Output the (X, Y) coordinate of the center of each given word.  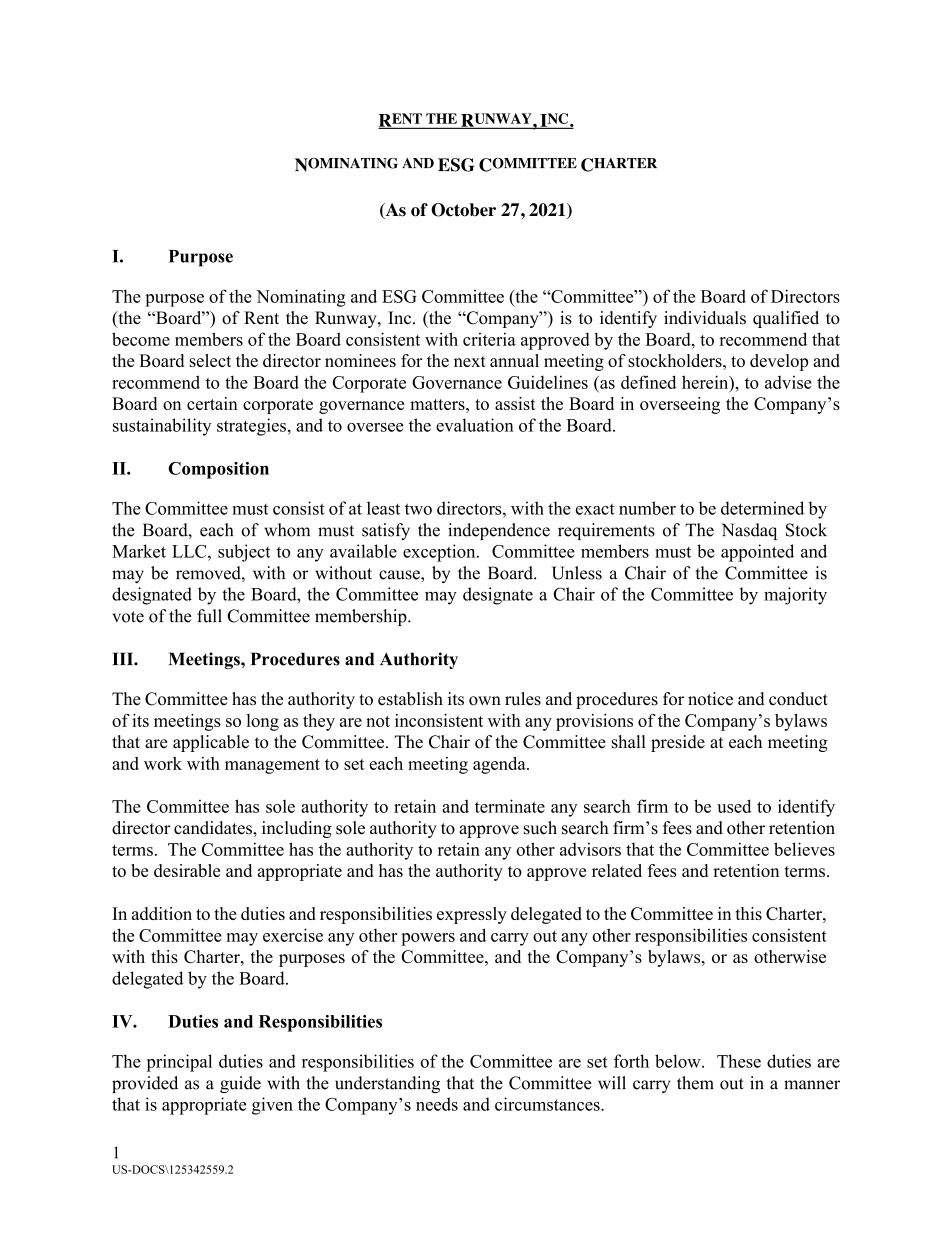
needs (437, 1104)
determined (762, 508)
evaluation (475, 425)
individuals (705, 318)
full (209, 616)
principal (179, 1063)
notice (710, 699)
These (739, 1061)
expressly (472, 915)
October (463, 210)
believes (804, 849)
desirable (187, 870)
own (485, 701)
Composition (218, 470)
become (141, 339)
